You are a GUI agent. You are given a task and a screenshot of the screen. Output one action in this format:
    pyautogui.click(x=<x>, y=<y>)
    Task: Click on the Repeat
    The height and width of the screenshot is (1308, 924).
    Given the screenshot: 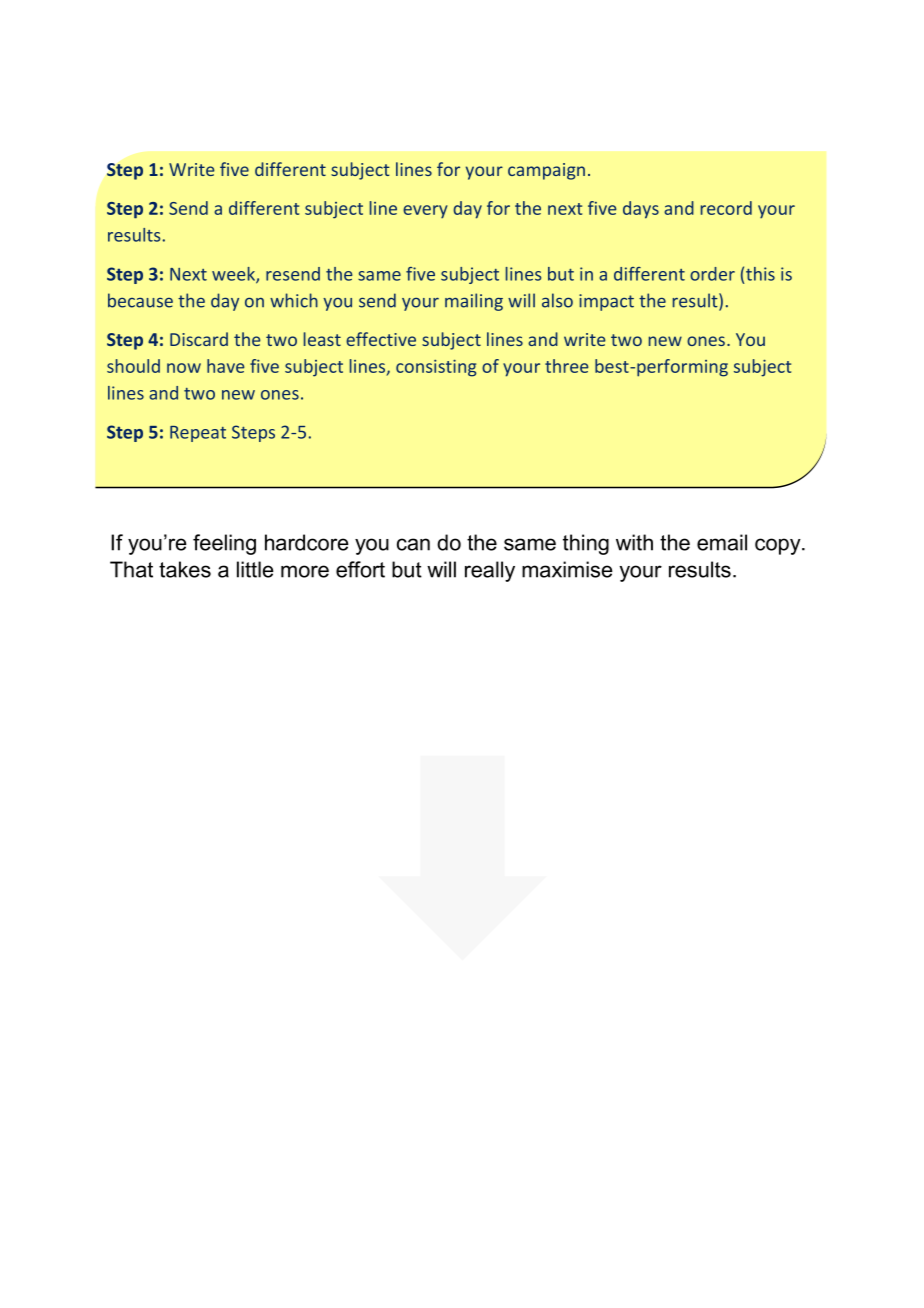 What is the action you would take?
    pyautogui.click(x=198, y=434)
